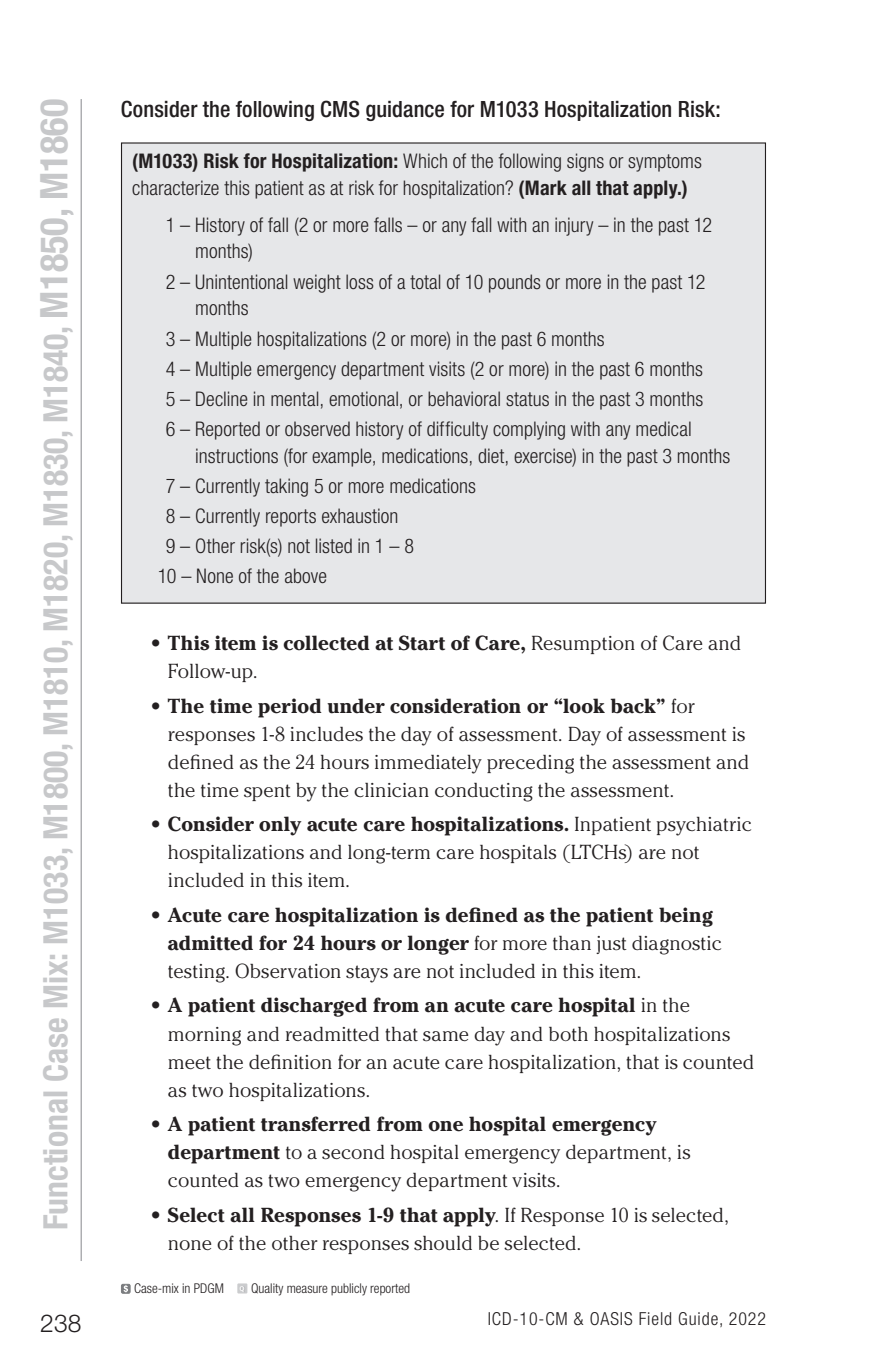 Image resolution: width=887 pixels, height=1372 pixels. What do you see at coordinates (443, 1243) in the document?
I see `should` at bounding box center [443, 1243].
